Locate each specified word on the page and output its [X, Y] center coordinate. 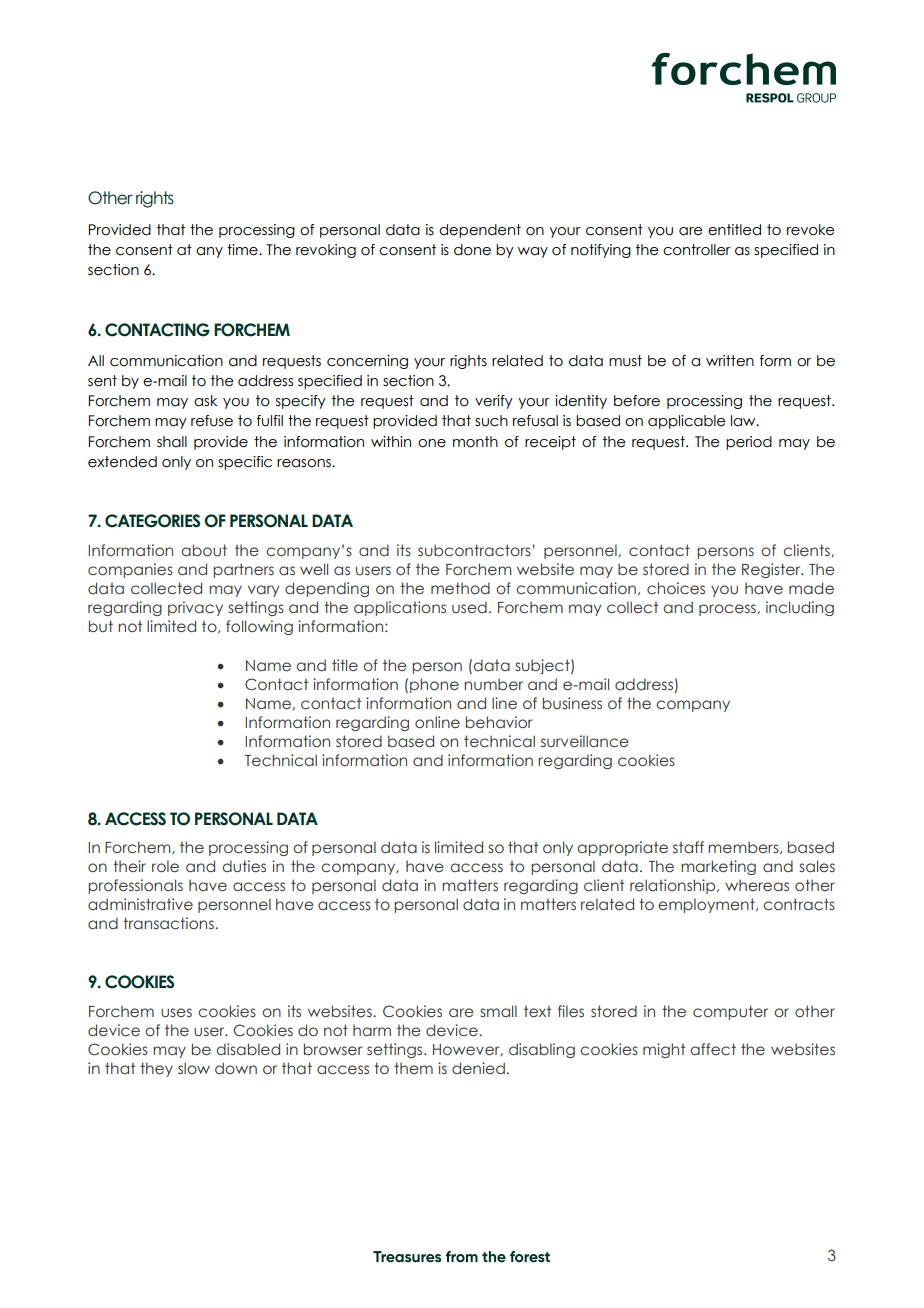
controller [697, 250]
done [472, 250]
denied [478, 1068]
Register [772, 570]
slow [194, 1068]
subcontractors [474, 550]
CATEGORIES [152, 521]
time [243, 250]
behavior [499, 722]
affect [713, 1049]
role [165, 866]
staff [688, 847]
